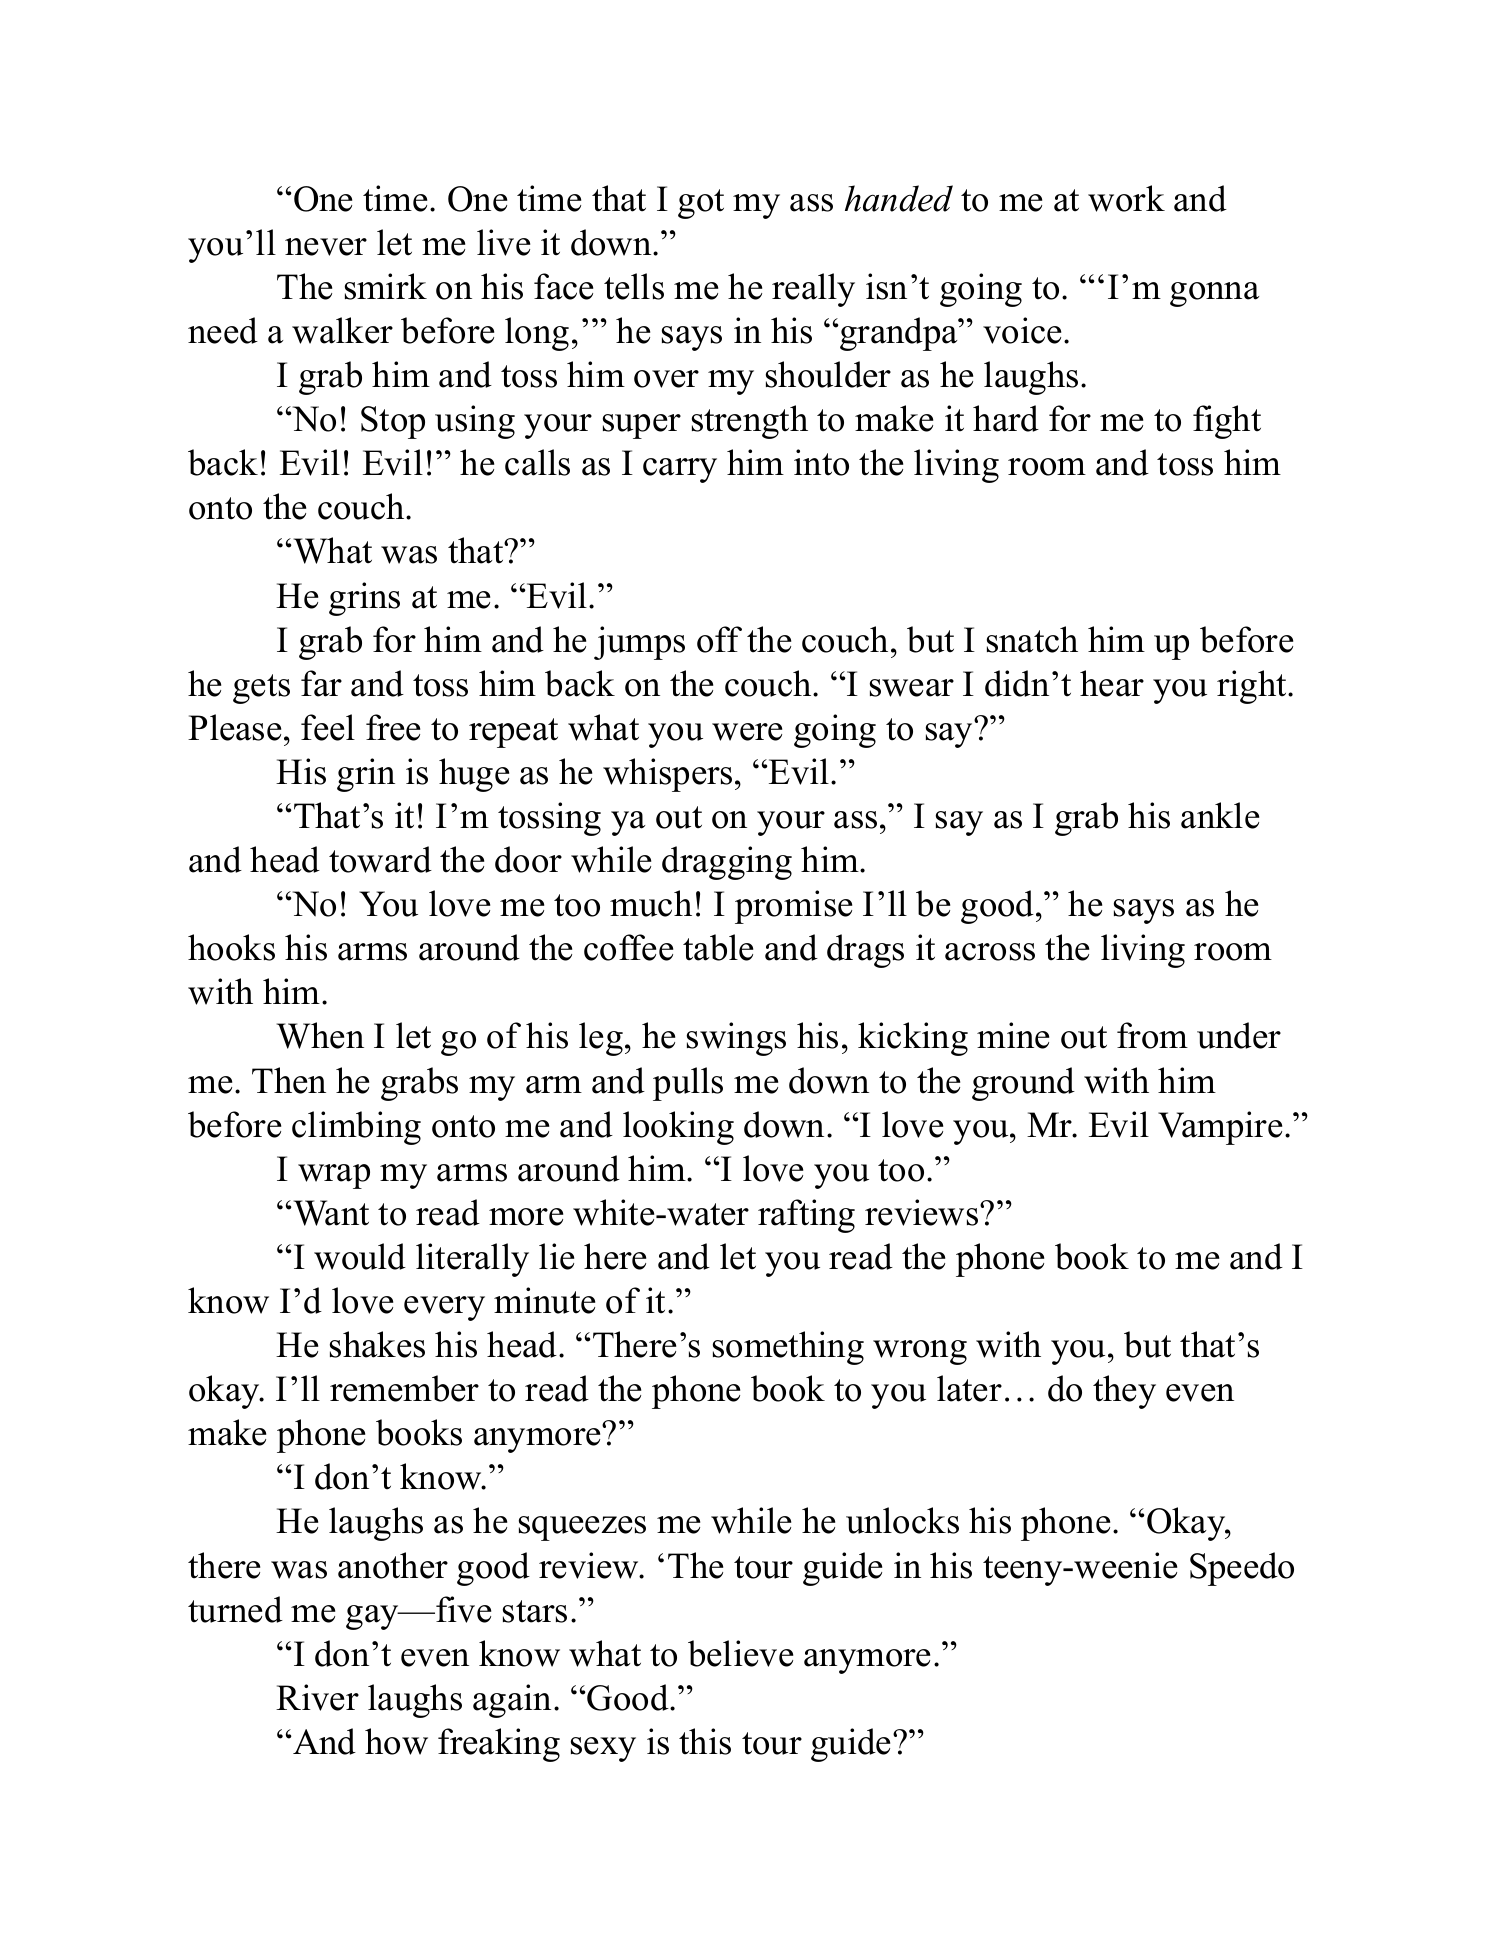 The height and width of the image is (1940, 1499). What do you see at coordinates (326, 247) in the image?
I see `never` at bounding box center [326, 247].
